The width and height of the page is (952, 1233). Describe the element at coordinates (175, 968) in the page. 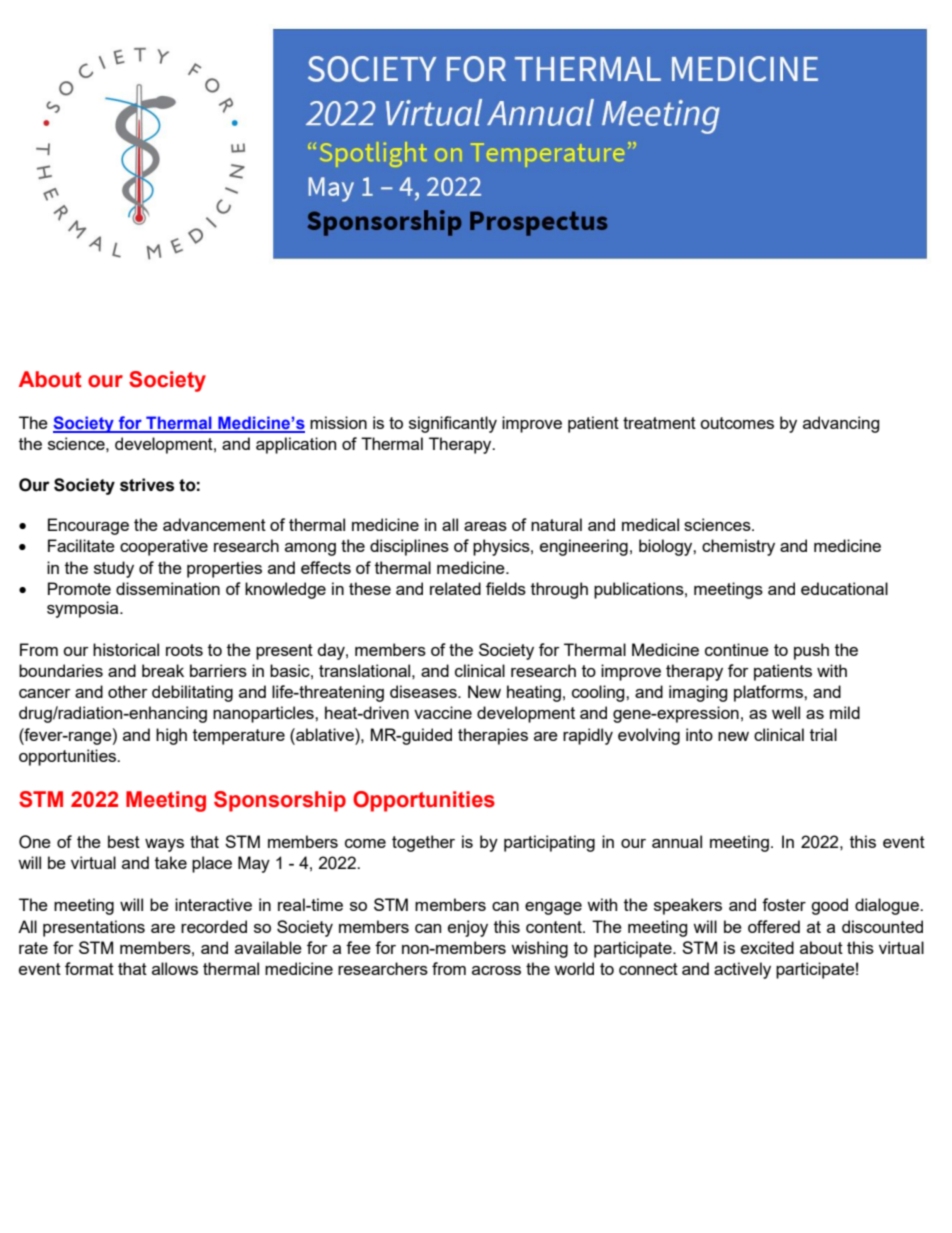

I see `allows` at that location.
